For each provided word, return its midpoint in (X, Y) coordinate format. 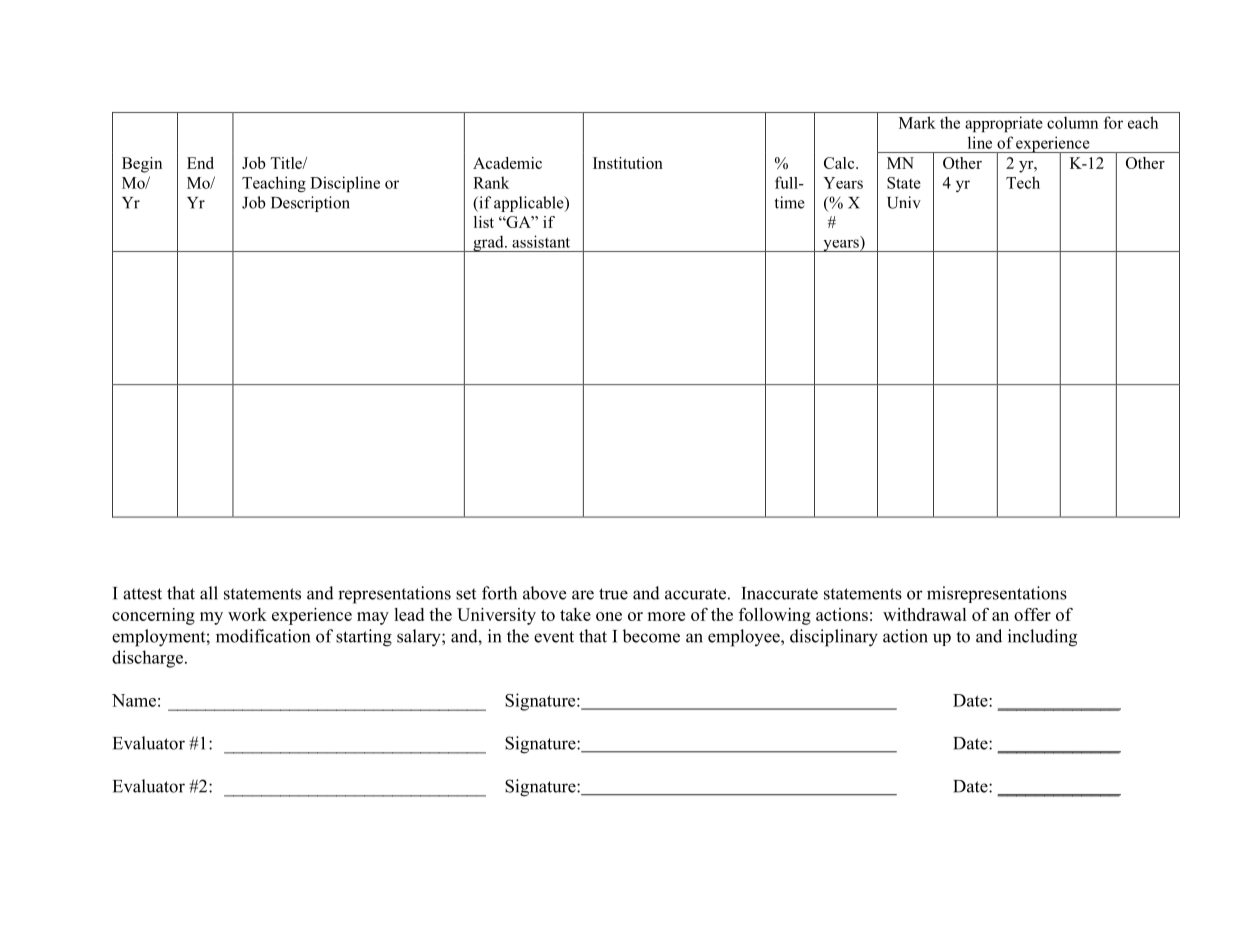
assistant (541, 241)
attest (142, 594)
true (613, 594)
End (200, 163)
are (583, 595)
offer (1032, 614)
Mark (917, 122)
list (484, 222)
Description (310, 204)
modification (263, 636)
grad (488, 243)
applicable (530, 204)
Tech (1023, 182)
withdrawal (925, 614)
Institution (628, 163)
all (209, 593)
